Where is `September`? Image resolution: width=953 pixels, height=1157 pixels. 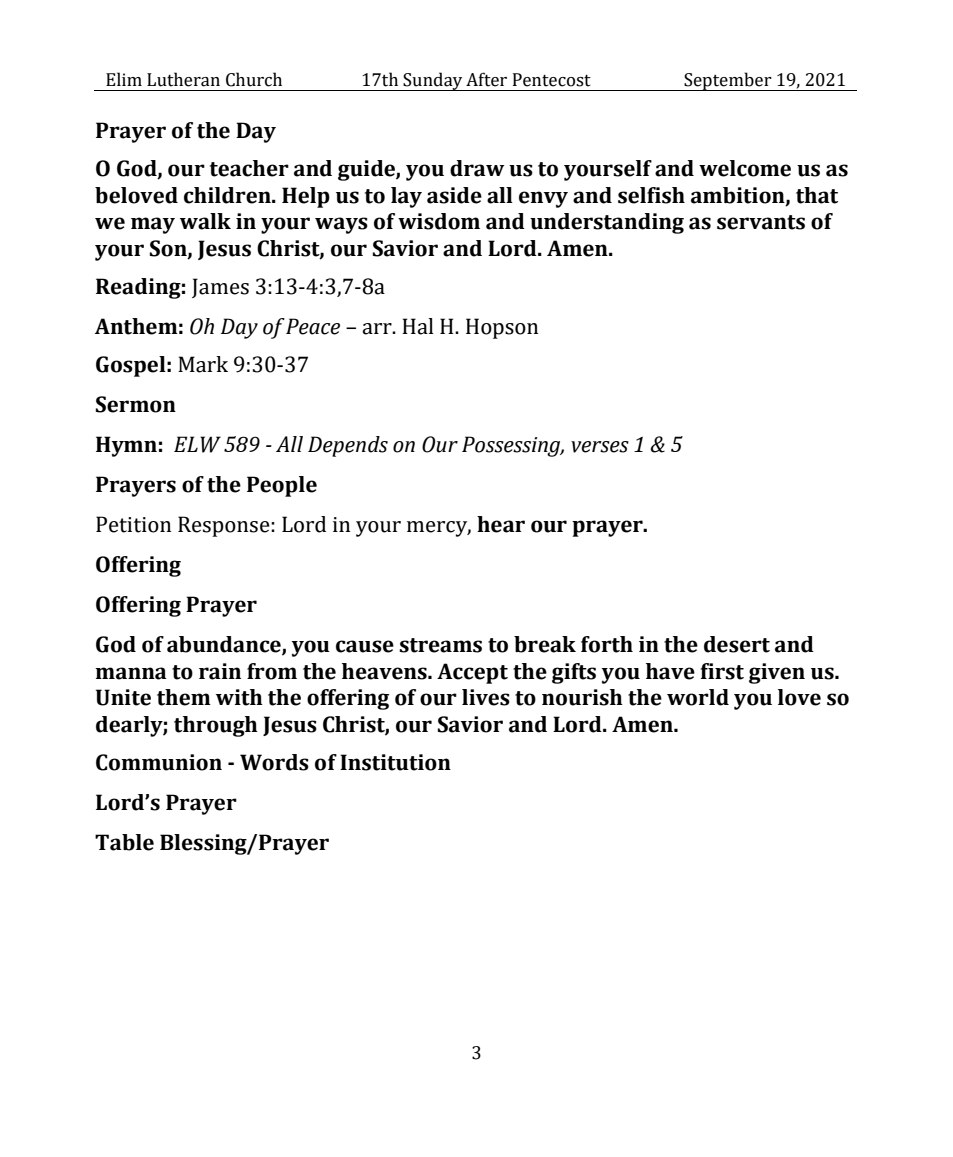
September is located at coordinates (728, 81).
